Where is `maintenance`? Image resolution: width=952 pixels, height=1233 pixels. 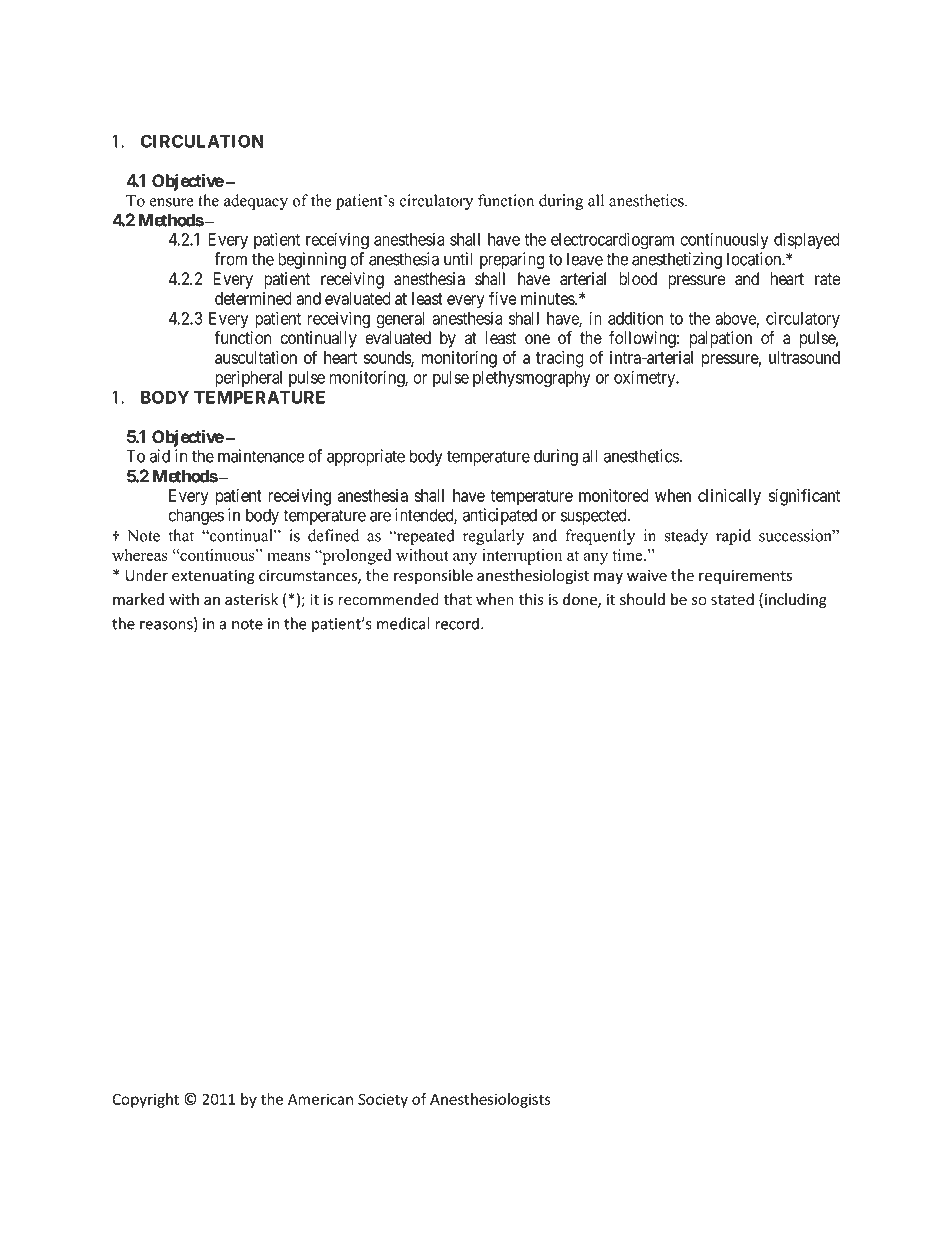 maintenance is located at coordinates (261, 456).
